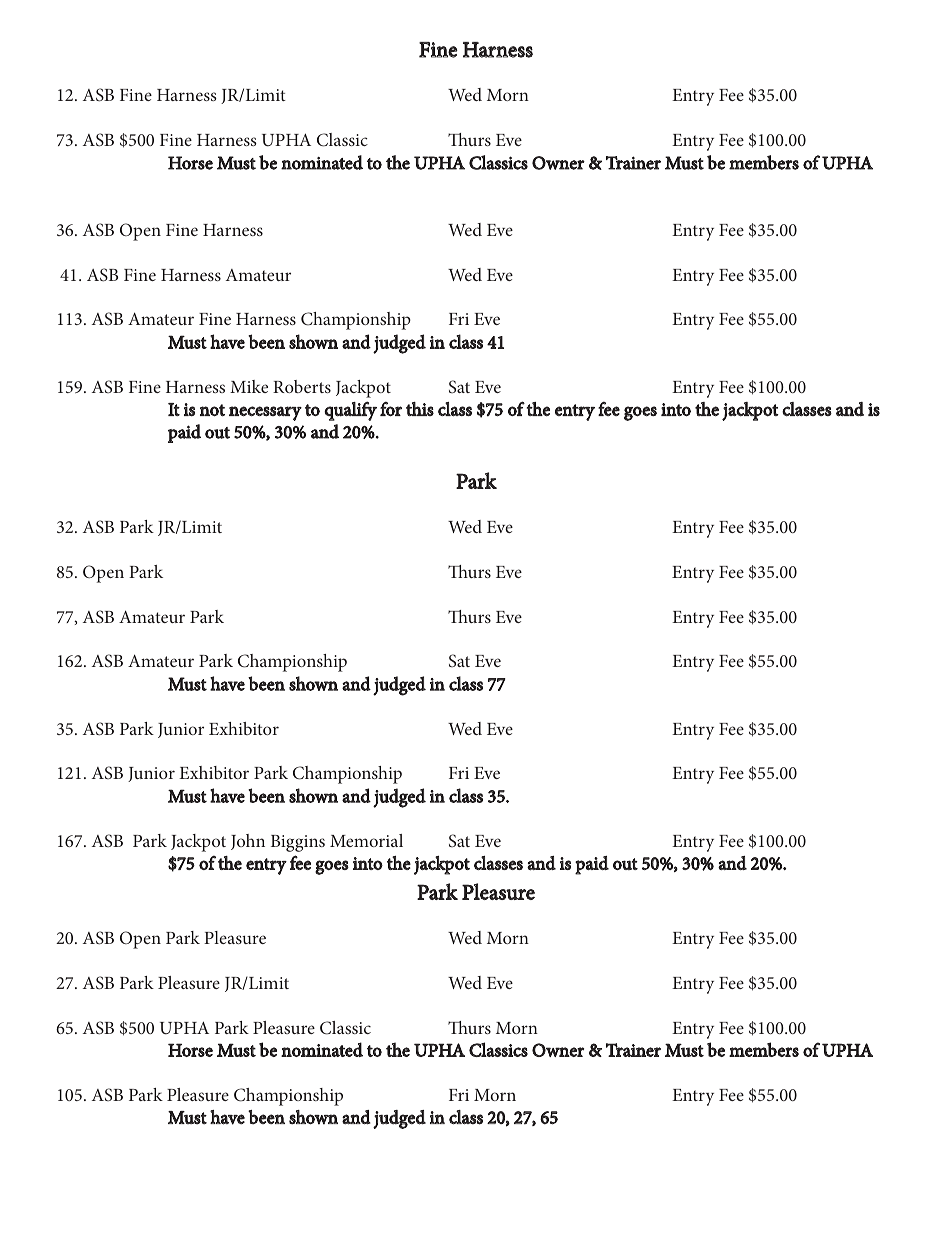  What do you see at coordinates (350, 411) in the page?
I see `qualify` at bounding box center [350, 411].
